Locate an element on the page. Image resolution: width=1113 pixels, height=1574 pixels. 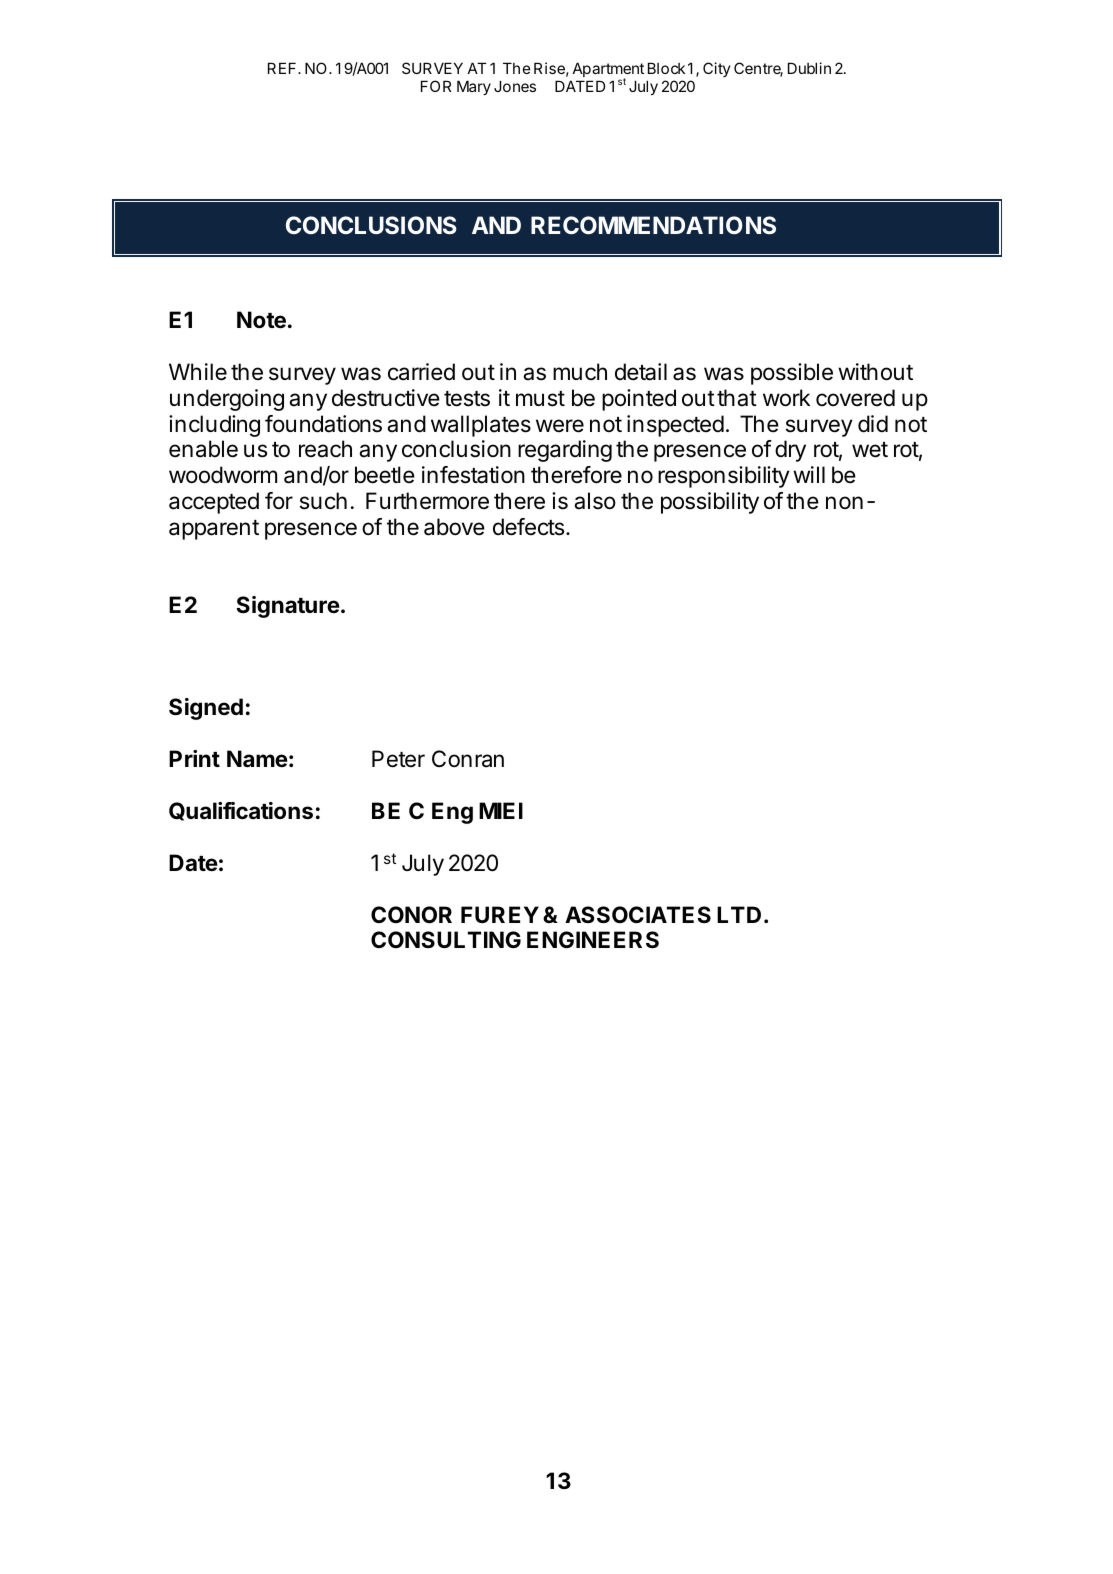
LTD is located at coordinates (739, 914).
